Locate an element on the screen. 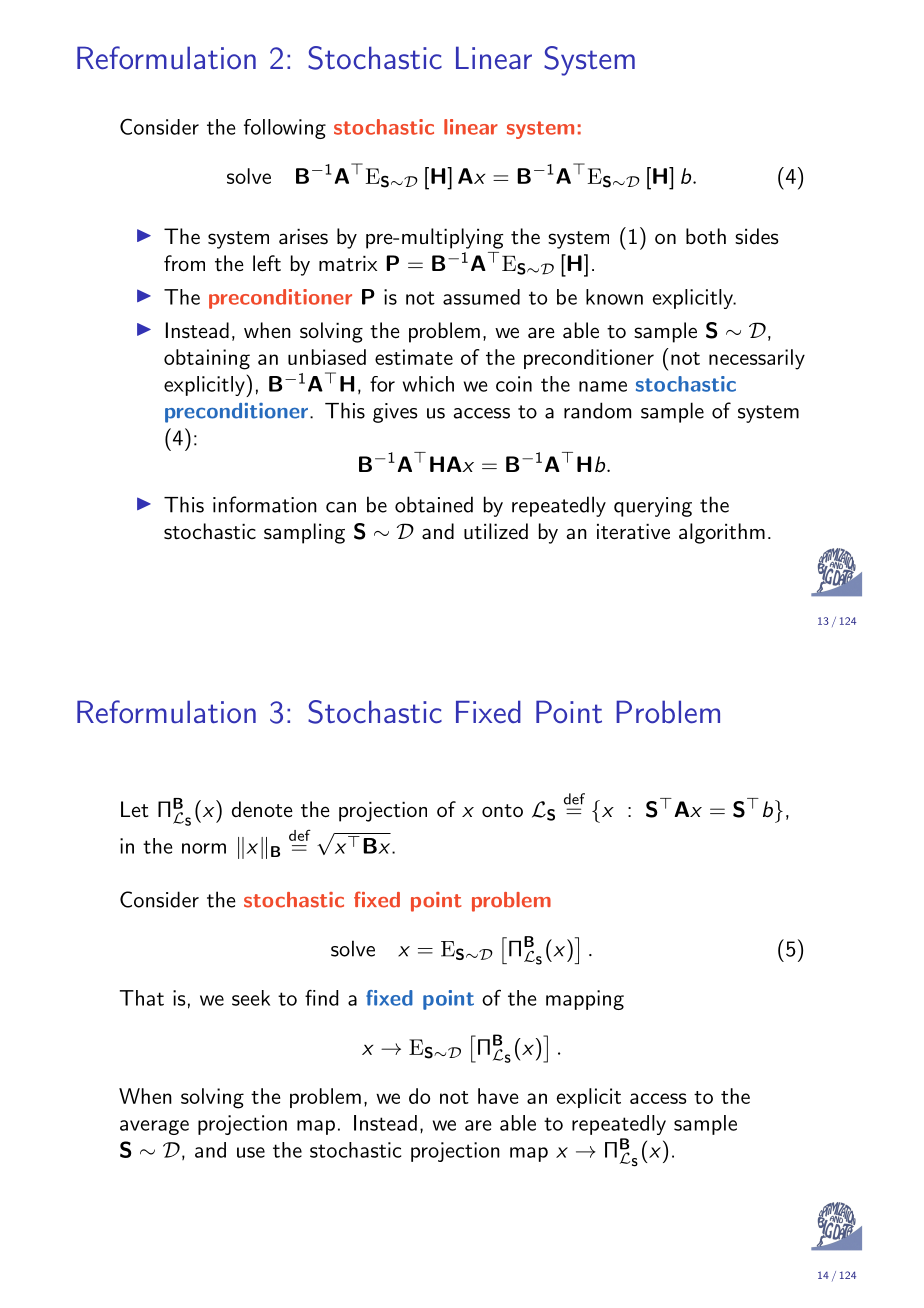 The height and width of the screenshot is (1308, 924). following is located at coordinates (285, 129).
